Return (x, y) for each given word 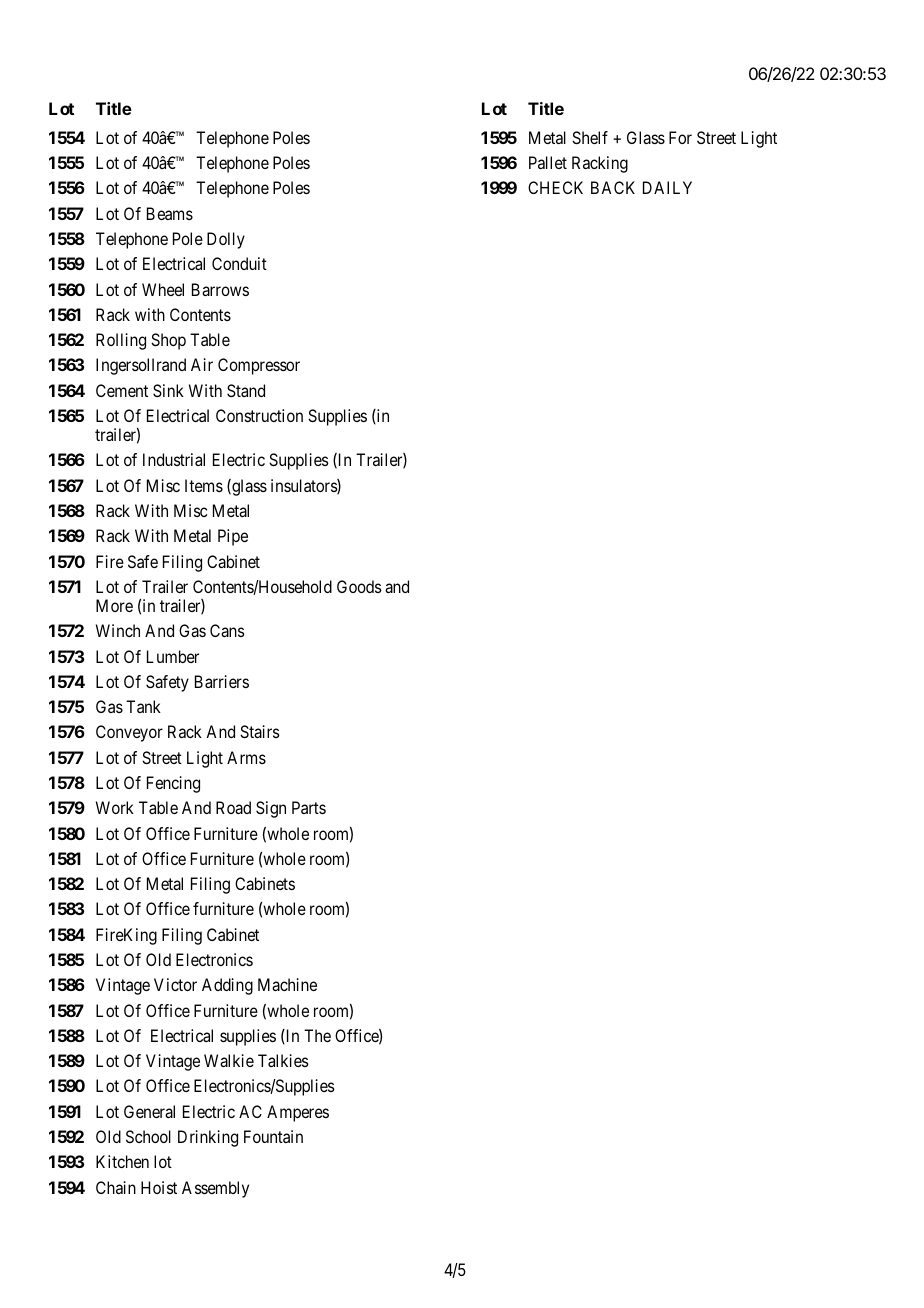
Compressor (259, 366)
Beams (170, 213)
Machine (287, 984)
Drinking (208, 1138)
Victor (175, 984)
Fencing (173, 784)
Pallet (548, 162)
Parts (309, 807)
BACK (613, 187)
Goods (359, 586)
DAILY (667, 187)
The (317, 1035)
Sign (271, 809)
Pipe (233, 537)
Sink (168, 390)
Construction (259, 415)
